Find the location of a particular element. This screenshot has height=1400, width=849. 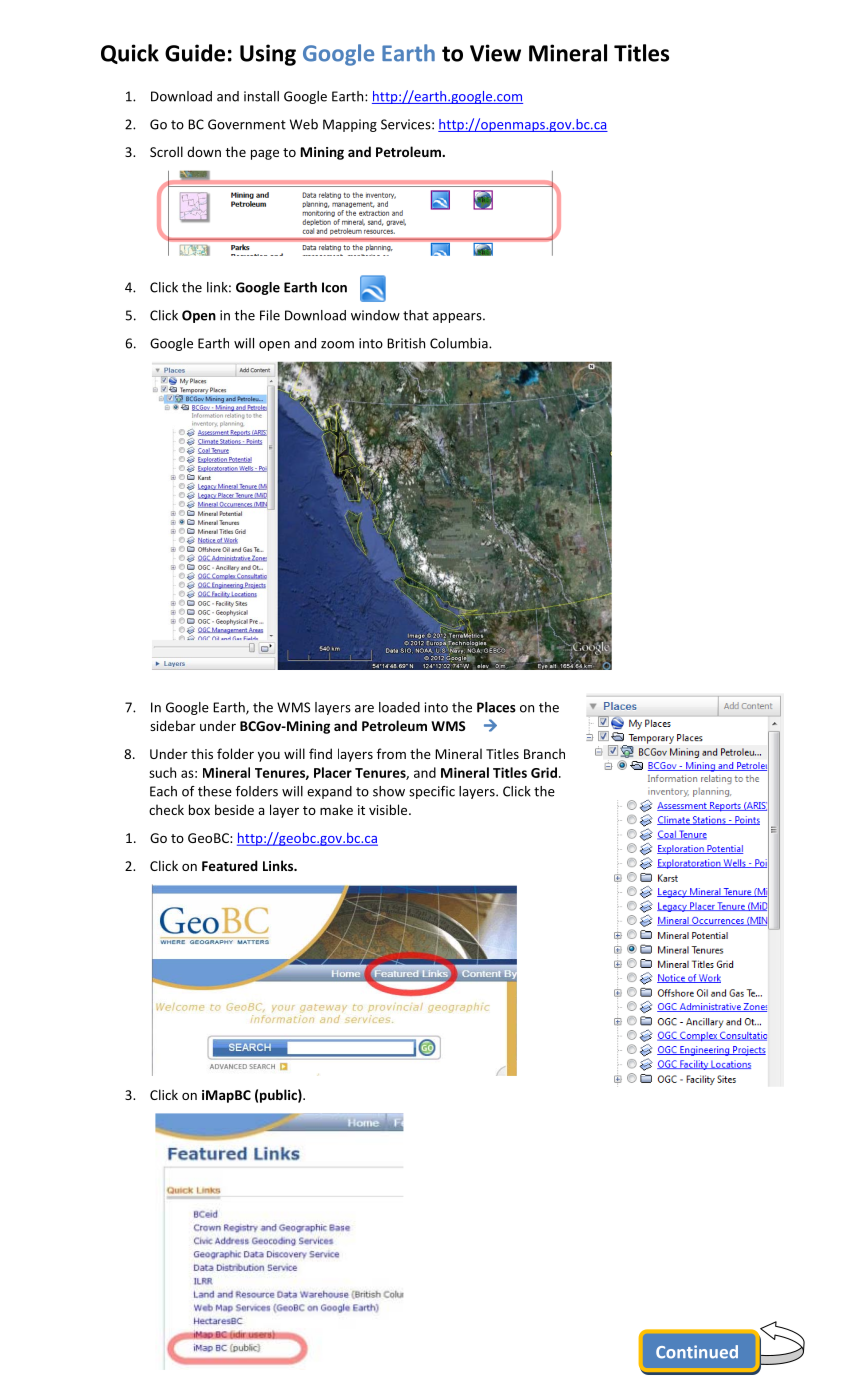

box is located at coordinates (199, 809).
